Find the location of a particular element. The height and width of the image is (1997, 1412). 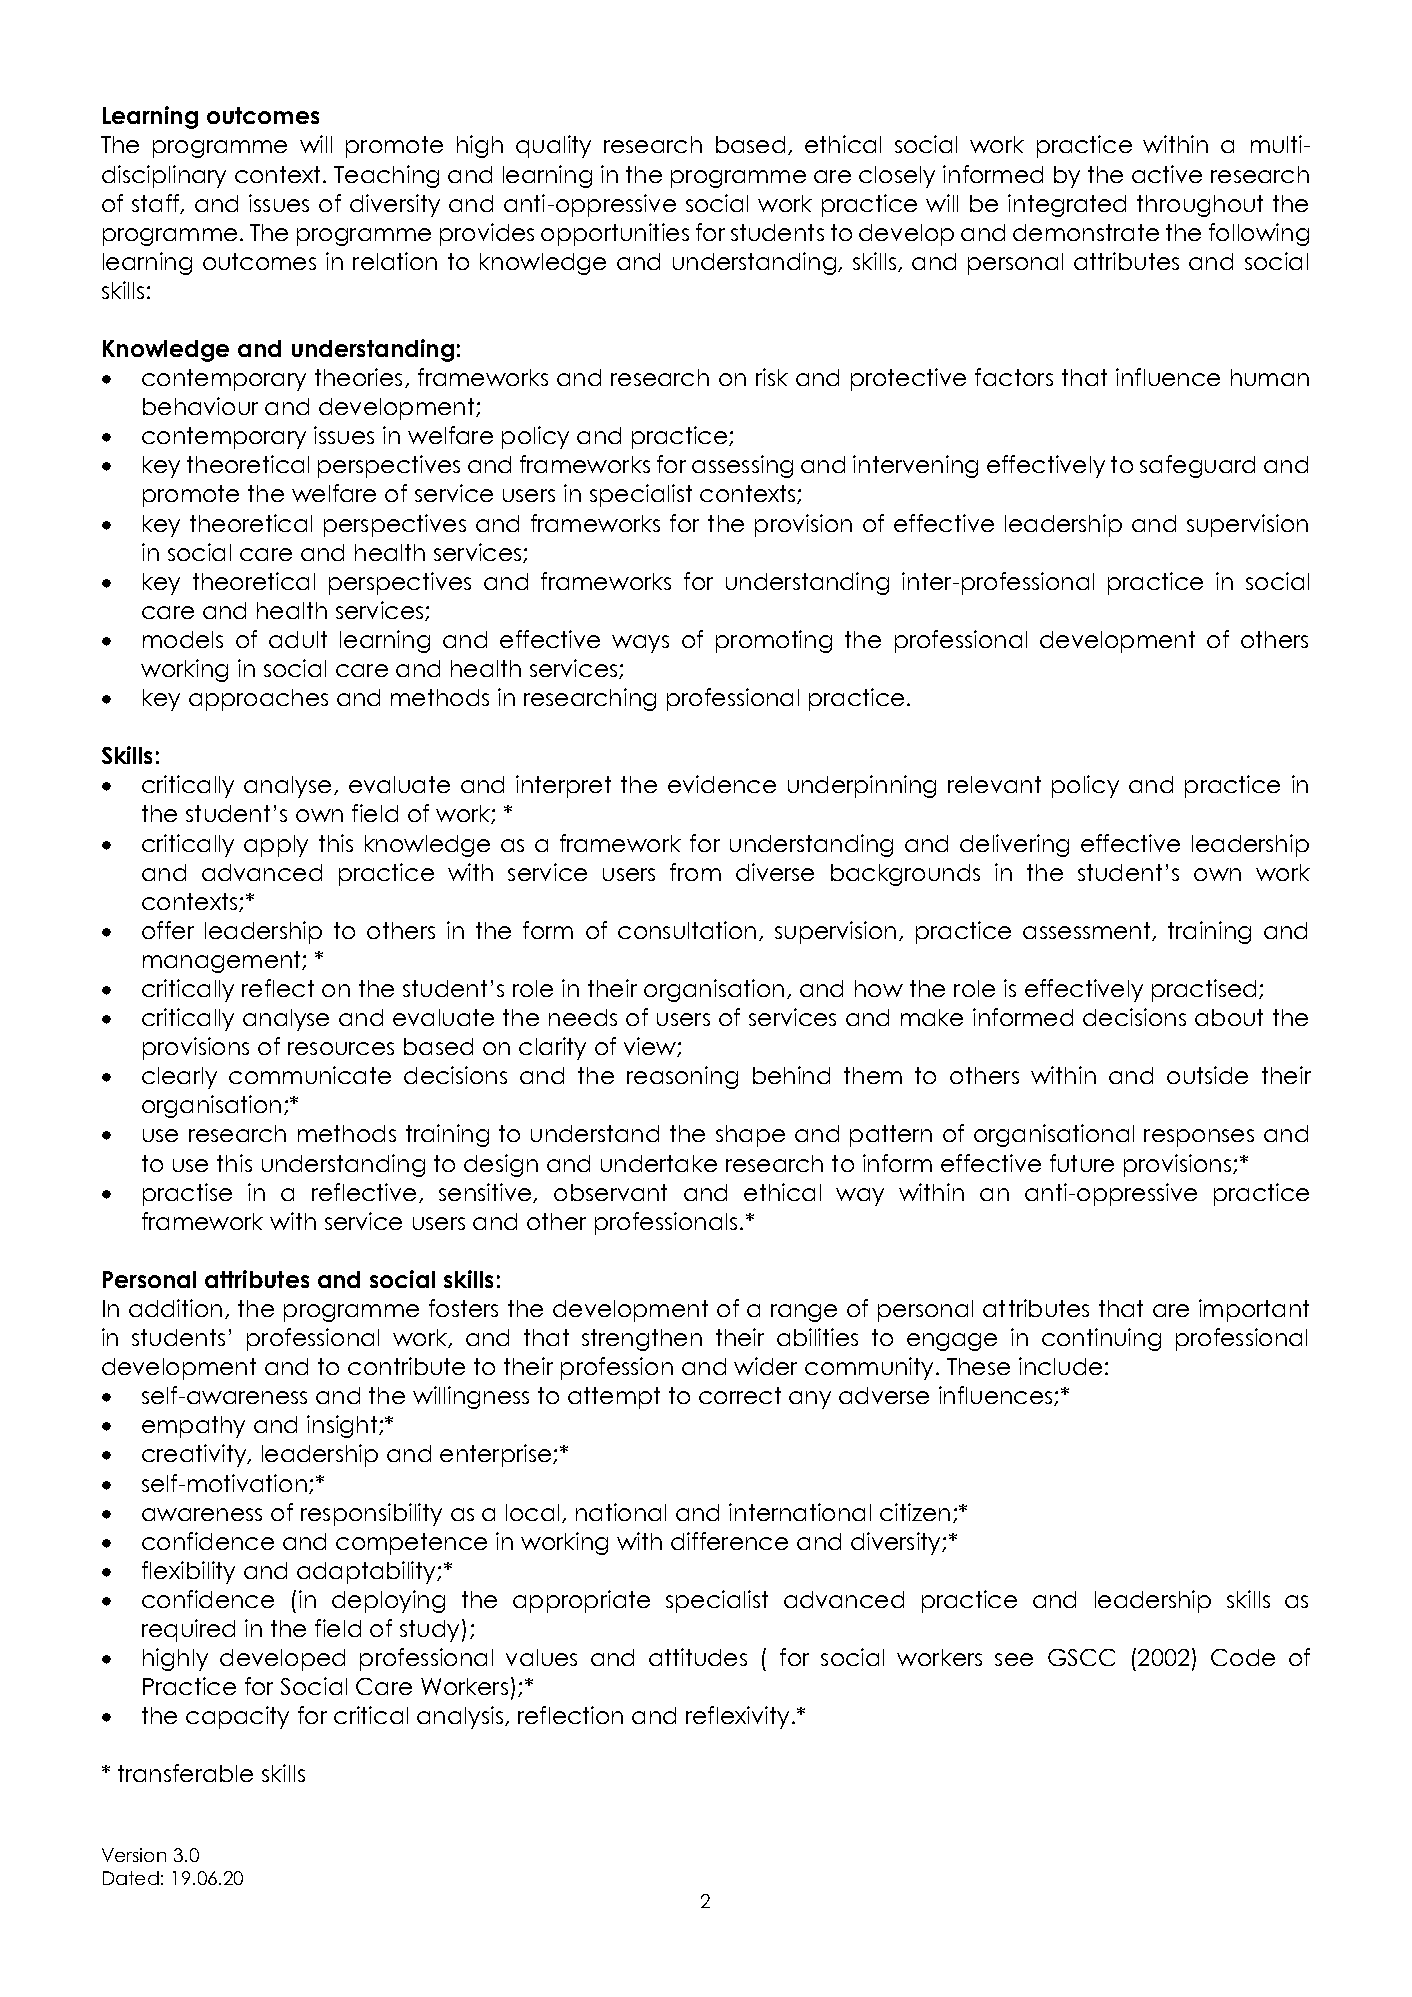

continuing is located at coordinates (1101, 1339).
